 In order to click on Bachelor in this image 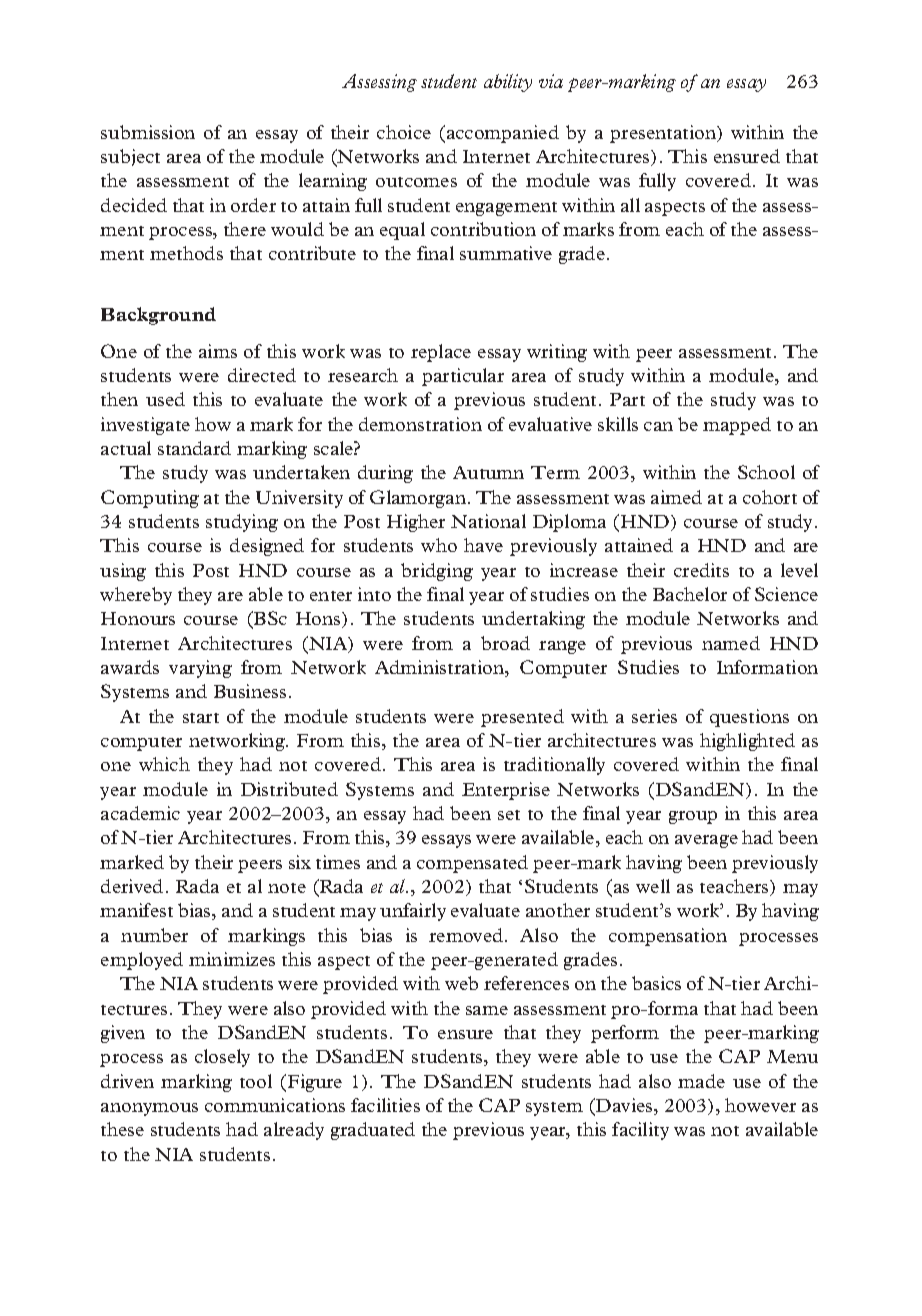, I will do `click(690, 594)`.
